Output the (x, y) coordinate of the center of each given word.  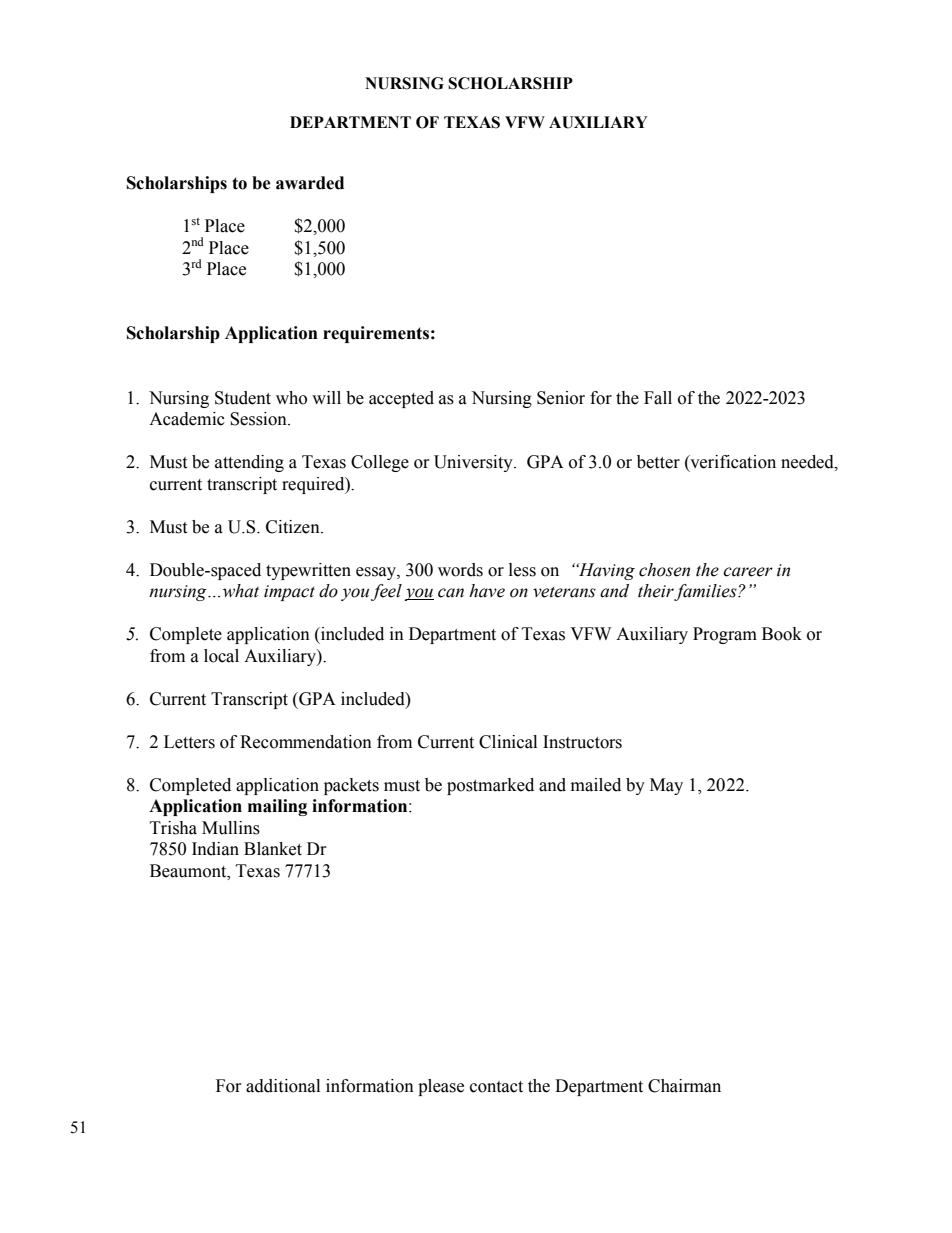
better (658, 462)
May (666, 786)
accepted (401, 399)
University (474, 463)
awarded (310, 183)
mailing (277, 807)
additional (283, 1086)
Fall (658, 398)
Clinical (508, 742)
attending (249, 463)
